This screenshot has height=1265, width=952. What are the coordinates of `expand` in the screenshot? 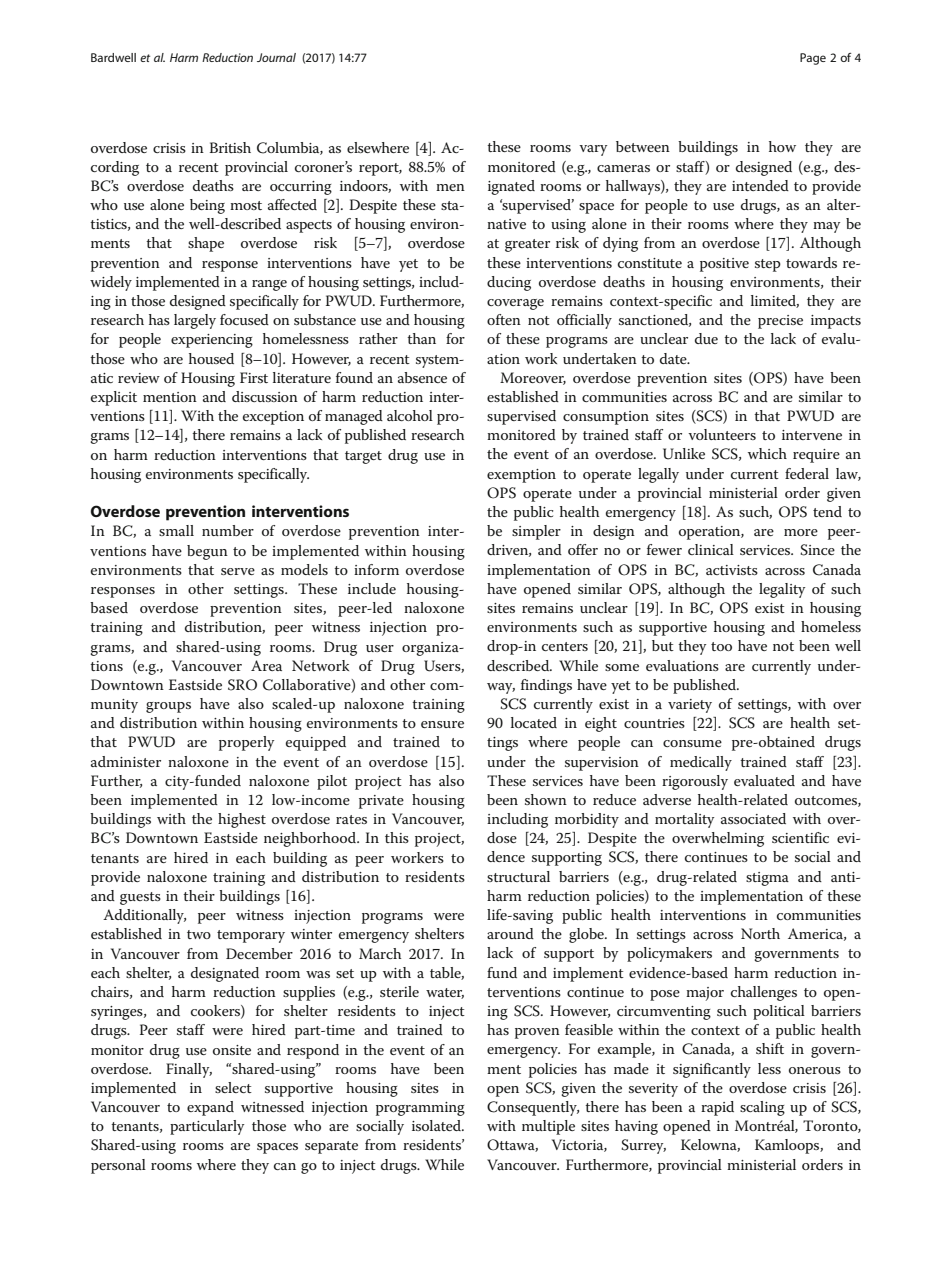 It's located at (210, 1108).
